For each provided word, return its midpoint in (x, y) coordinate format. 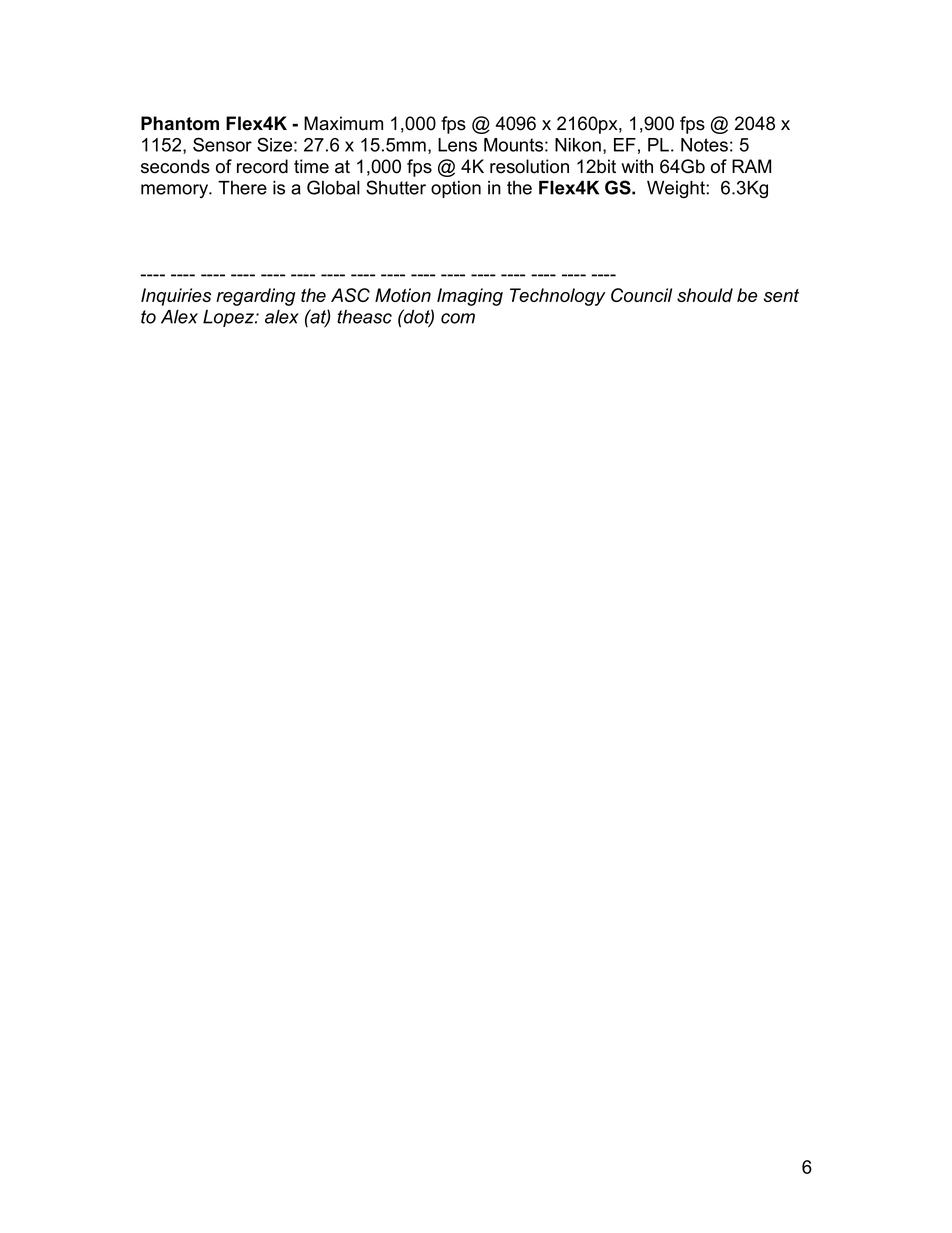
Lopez (229, 318)
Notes (704, 145)
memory (175, 191)
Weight (677, 190)
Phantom (180, 123)
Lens (457, 145)
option (456, 189)
